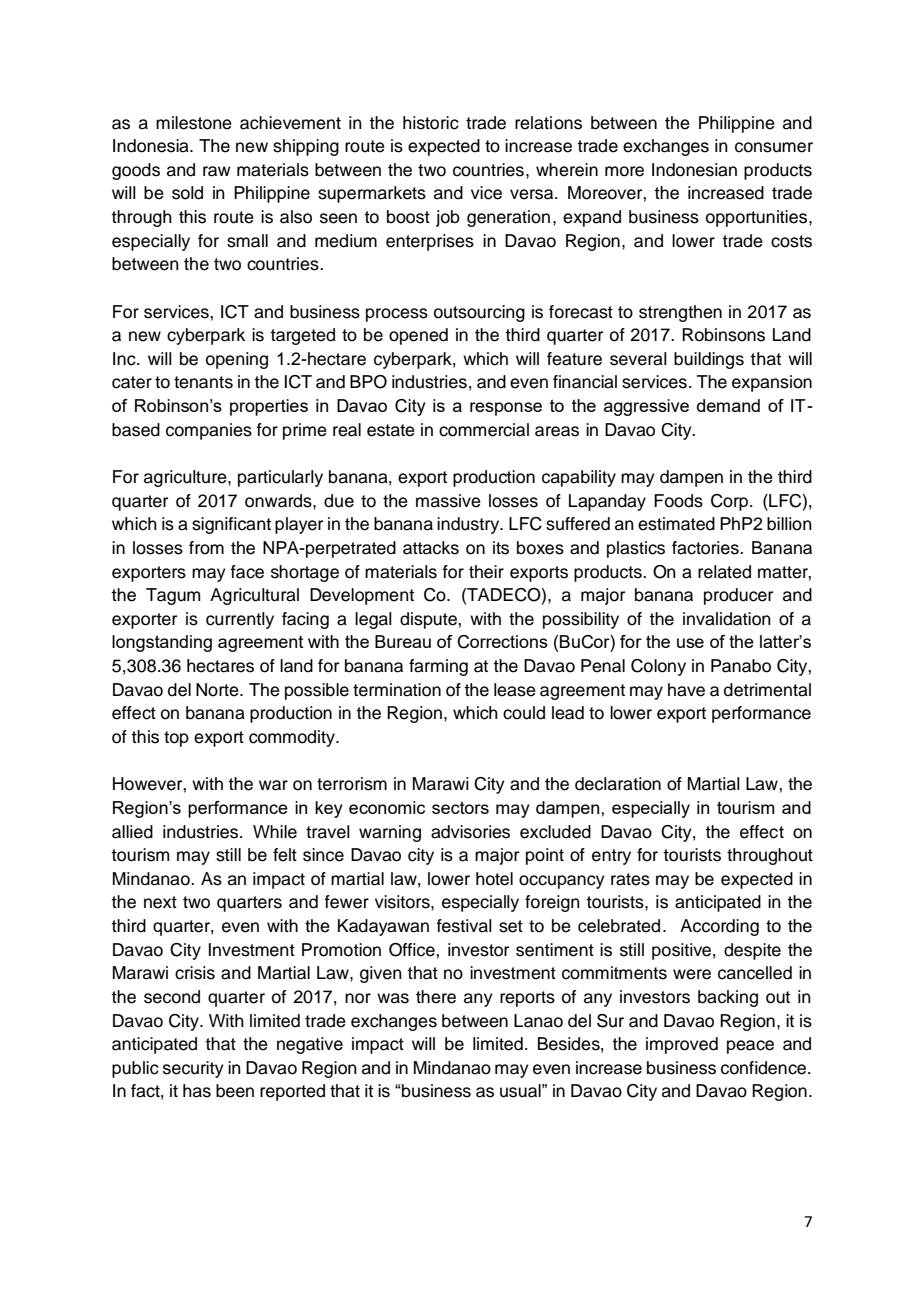  What do you see at coordinates (484, 430) in the document?
I see `commercial` at bounding box center [484, 430].
